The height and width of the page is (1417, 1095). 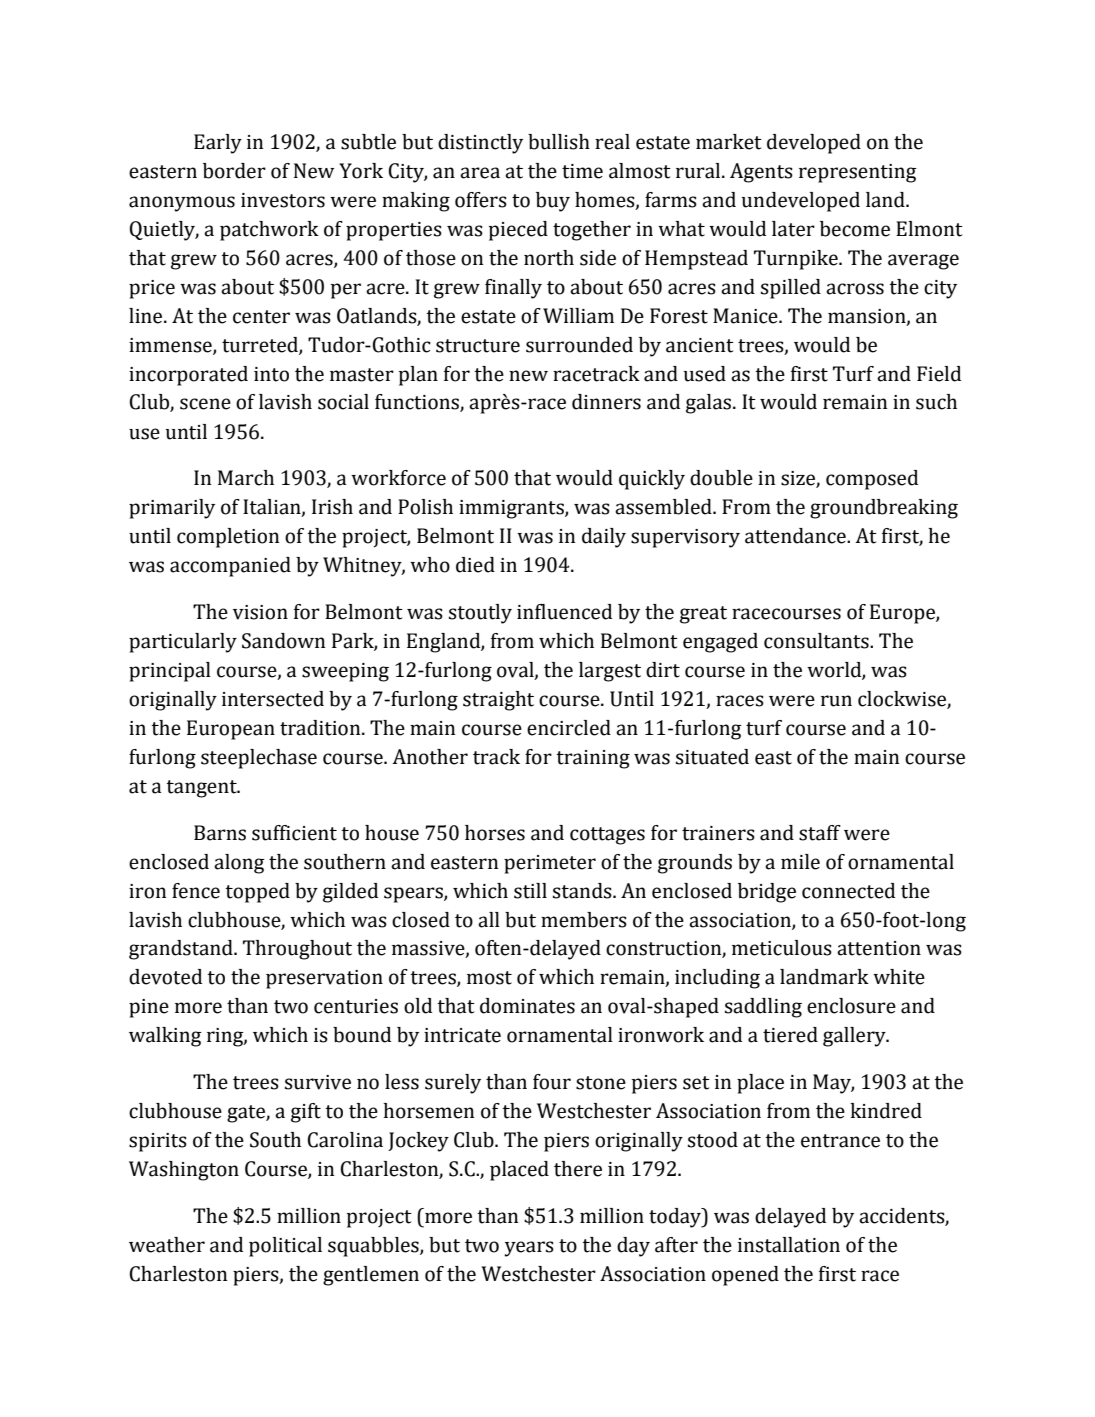 What do you see at coordinates (858, 173) in the page?
I see `representing` at bounding box center [858, 173].
